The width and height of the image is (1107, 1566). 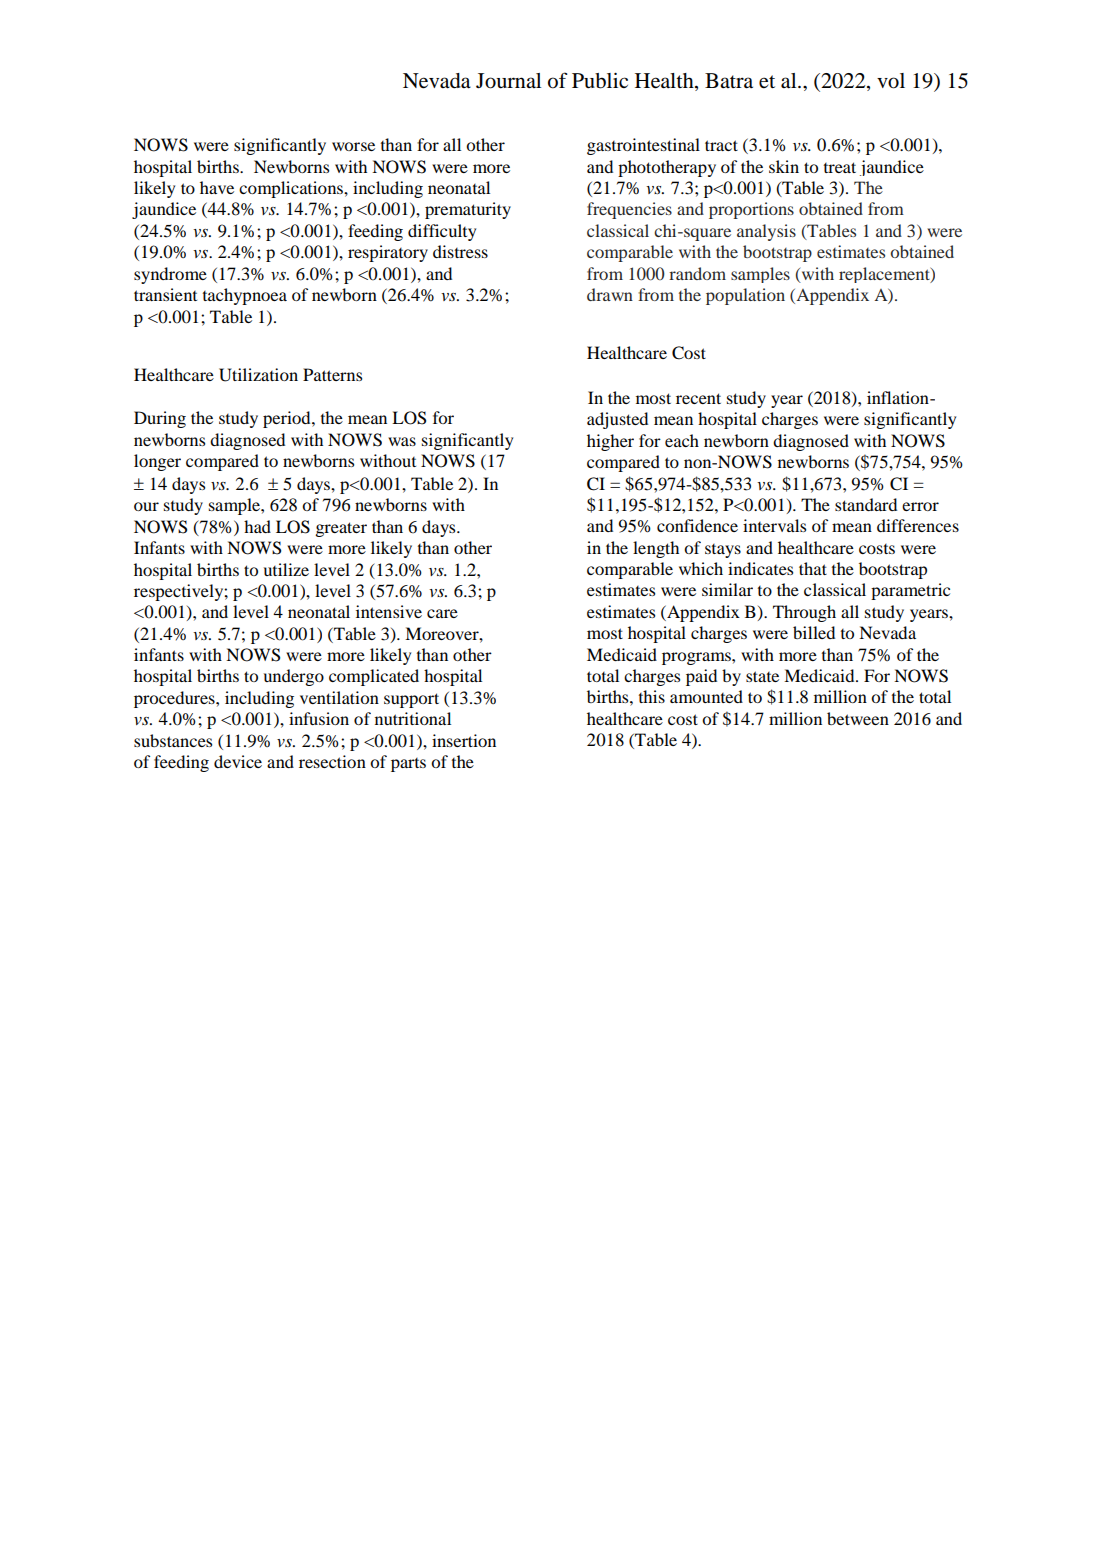 I want to click on higher, so click(x=610, y=442).
